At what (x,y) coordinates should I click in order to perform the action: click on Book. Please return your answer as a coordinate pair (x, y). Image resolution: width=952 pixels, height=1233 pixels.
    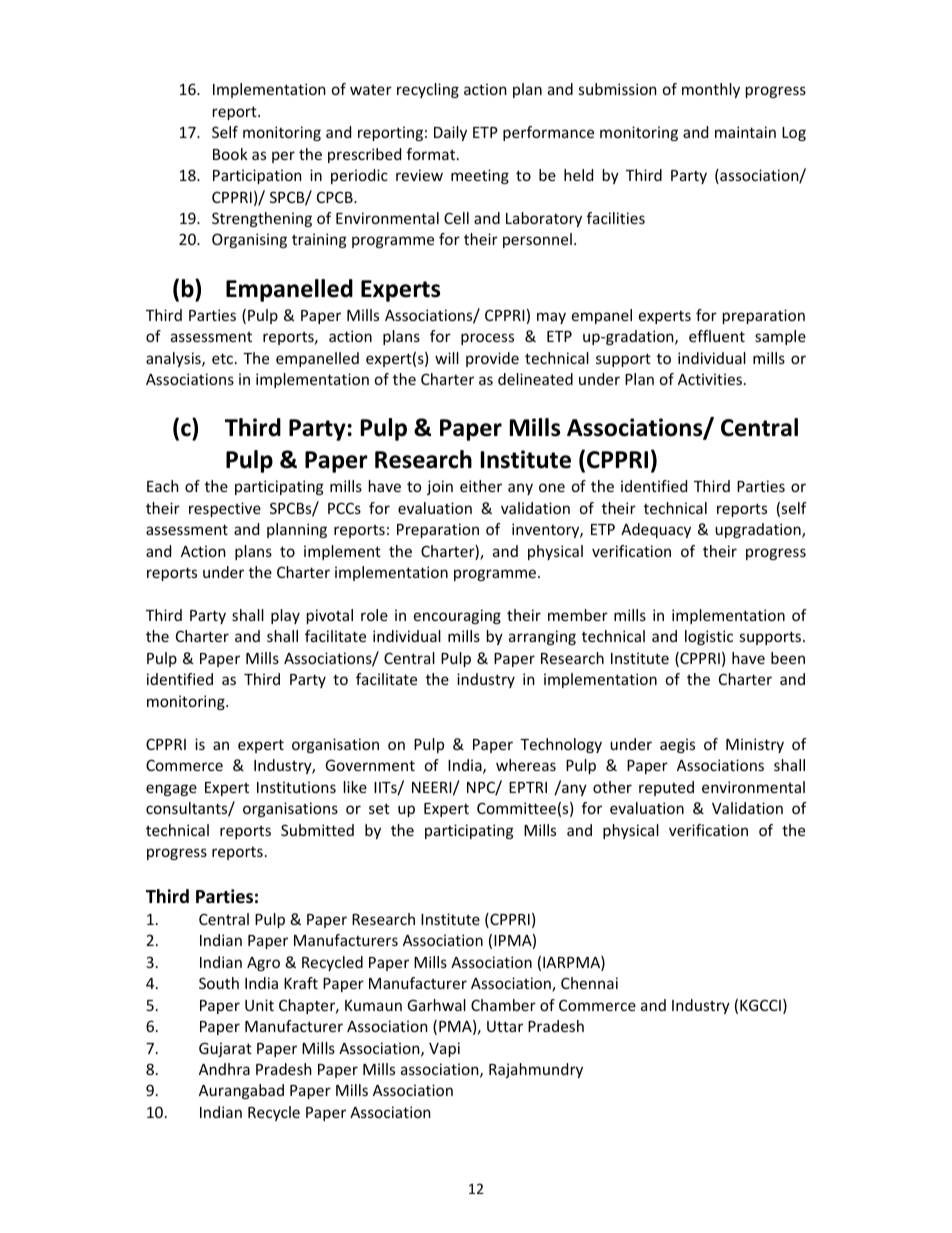
    Looking at the image, I should click on (230, 154).
